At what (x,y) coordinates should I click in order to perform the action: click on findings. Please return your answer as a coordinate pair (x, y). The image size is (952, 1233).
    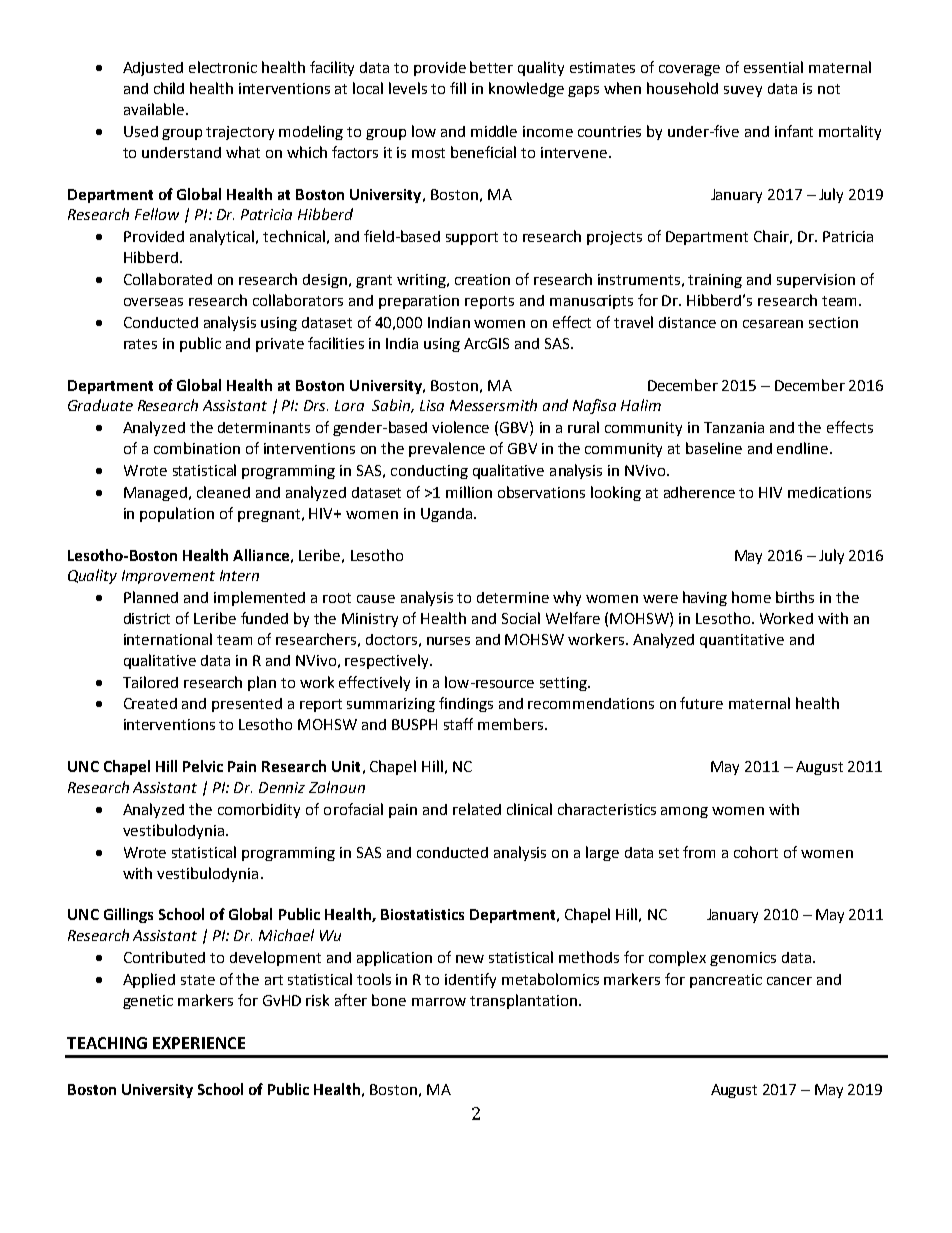
    Looking at the image, I should click on (466, 704).
